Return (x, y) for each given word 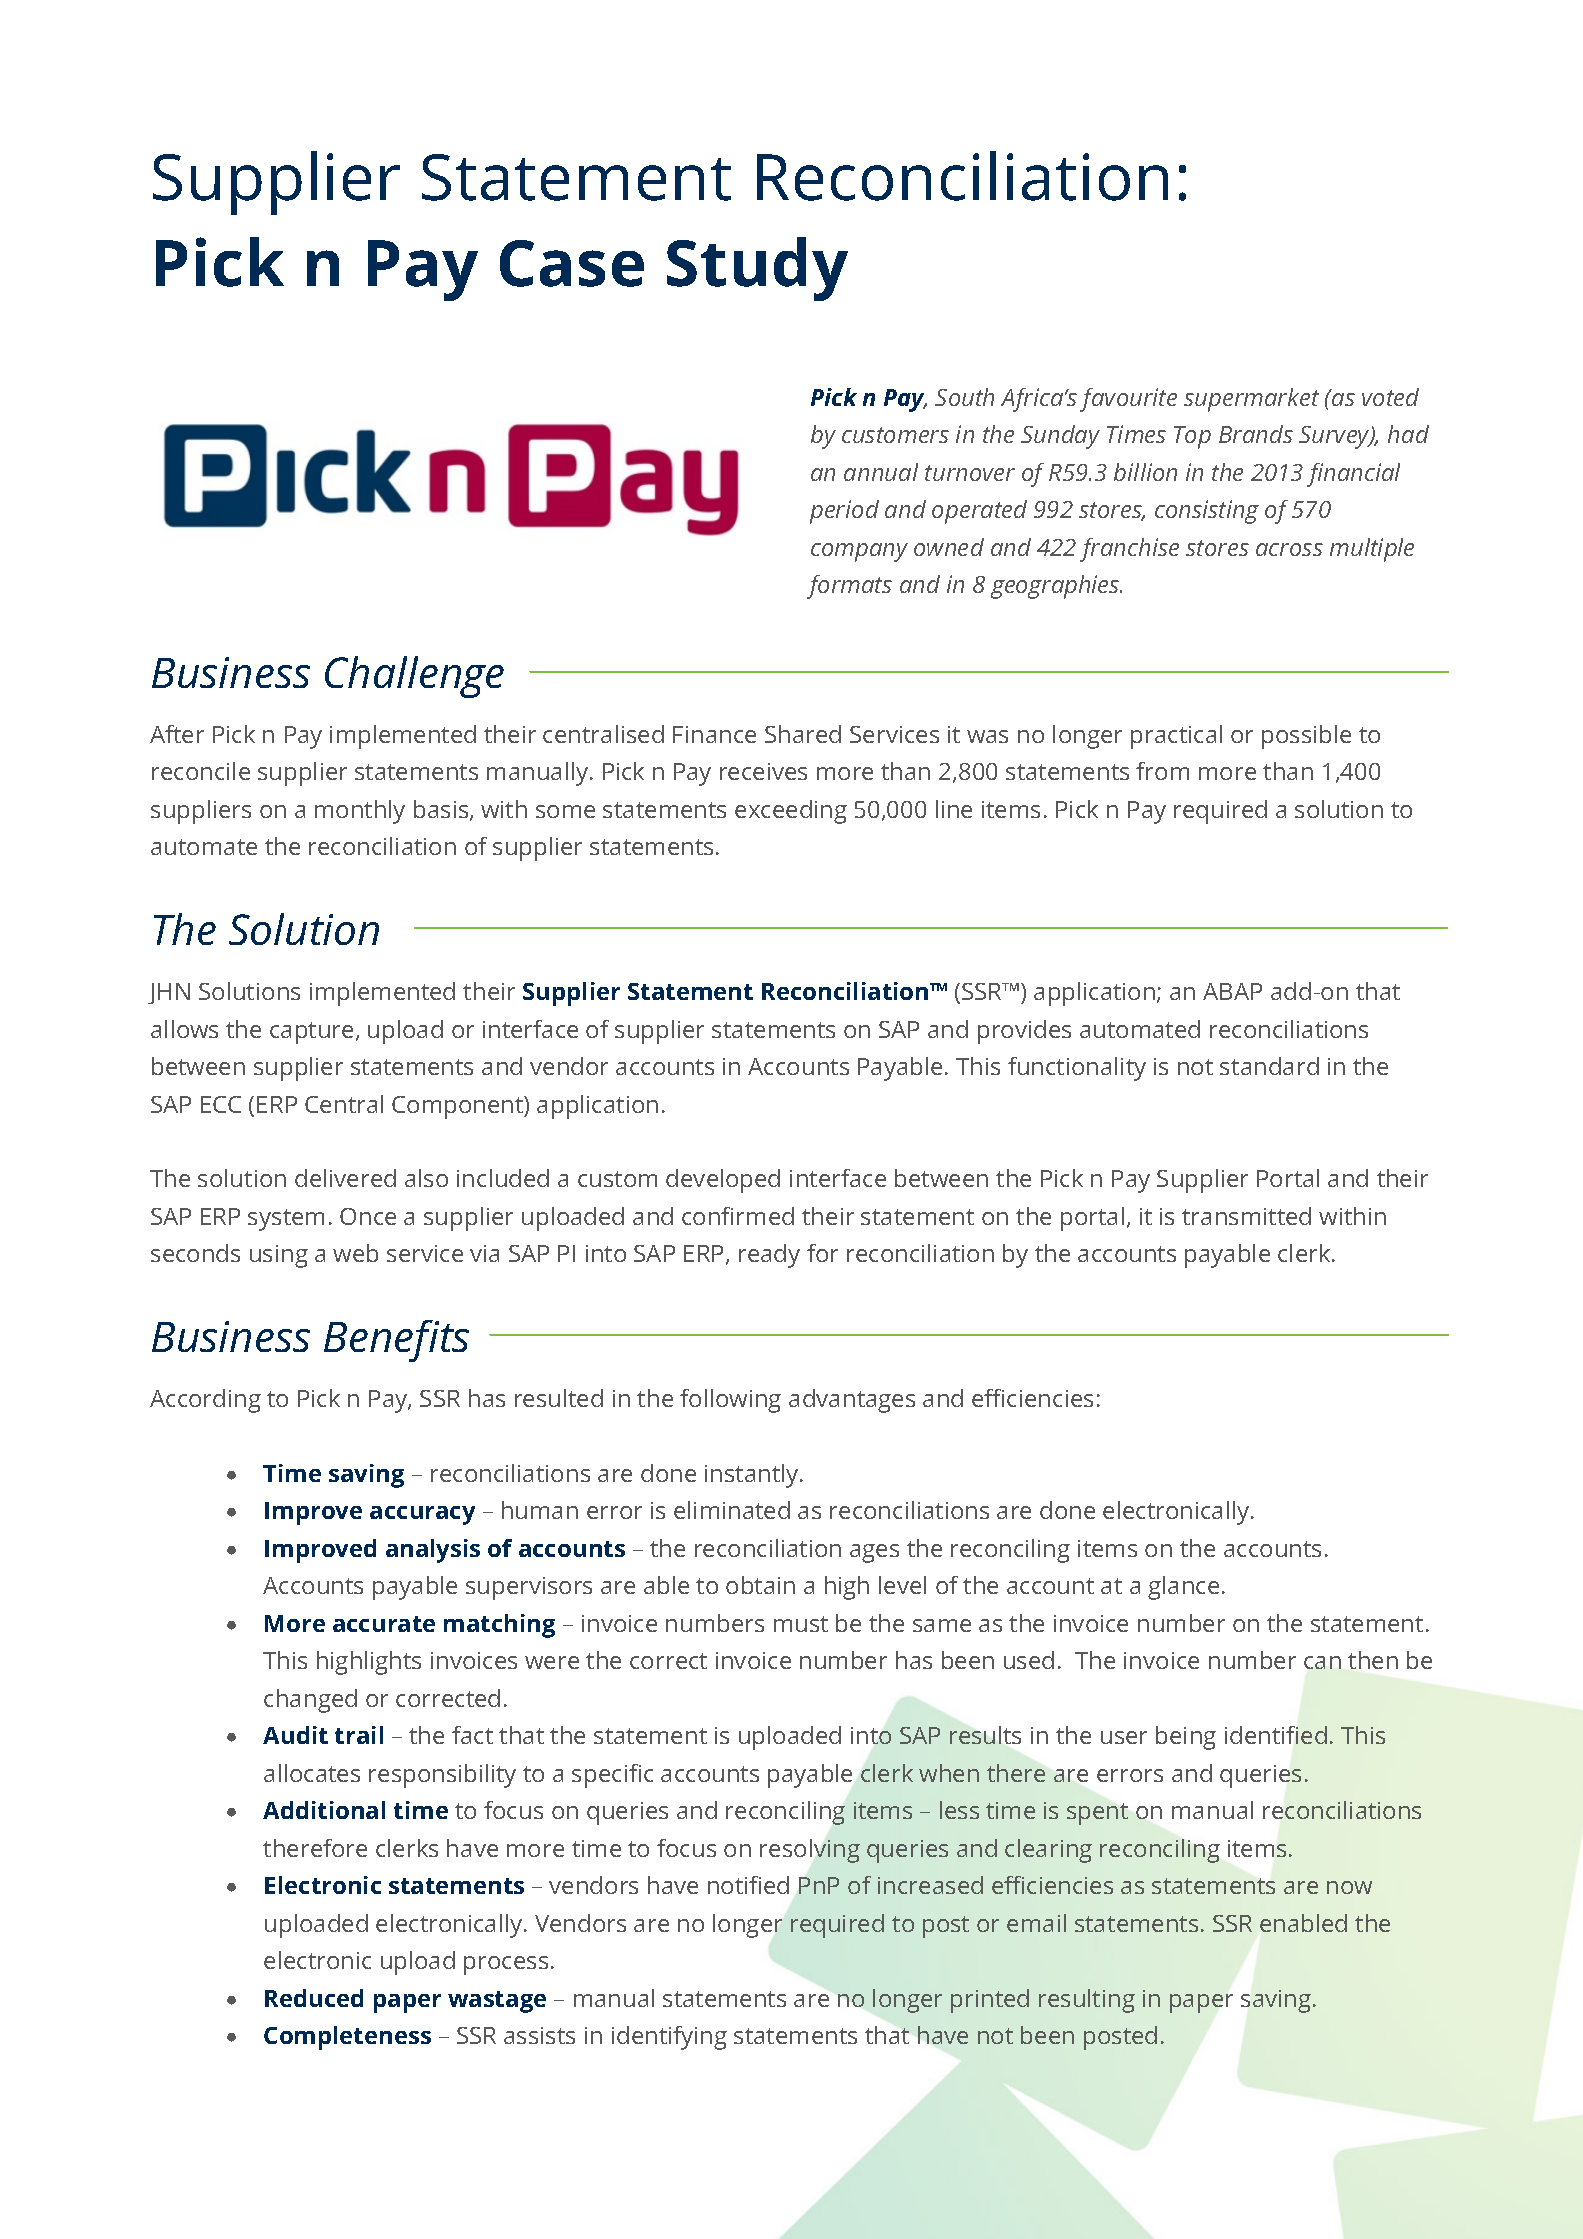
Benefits (396, 1341)
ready (769, 1256)
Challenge (414, 677)
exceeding (791, 812)
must (801, 1624)
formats (849, 587)
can (1322, 1662)
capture (311, 1033)
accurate (384, 1624)
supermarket (1251, 400)
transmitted (1246, 1216)
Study (757, 269)
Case (572, 263)
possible (1306, 737)
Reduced (314, 1998)
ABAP (1232, 991)
